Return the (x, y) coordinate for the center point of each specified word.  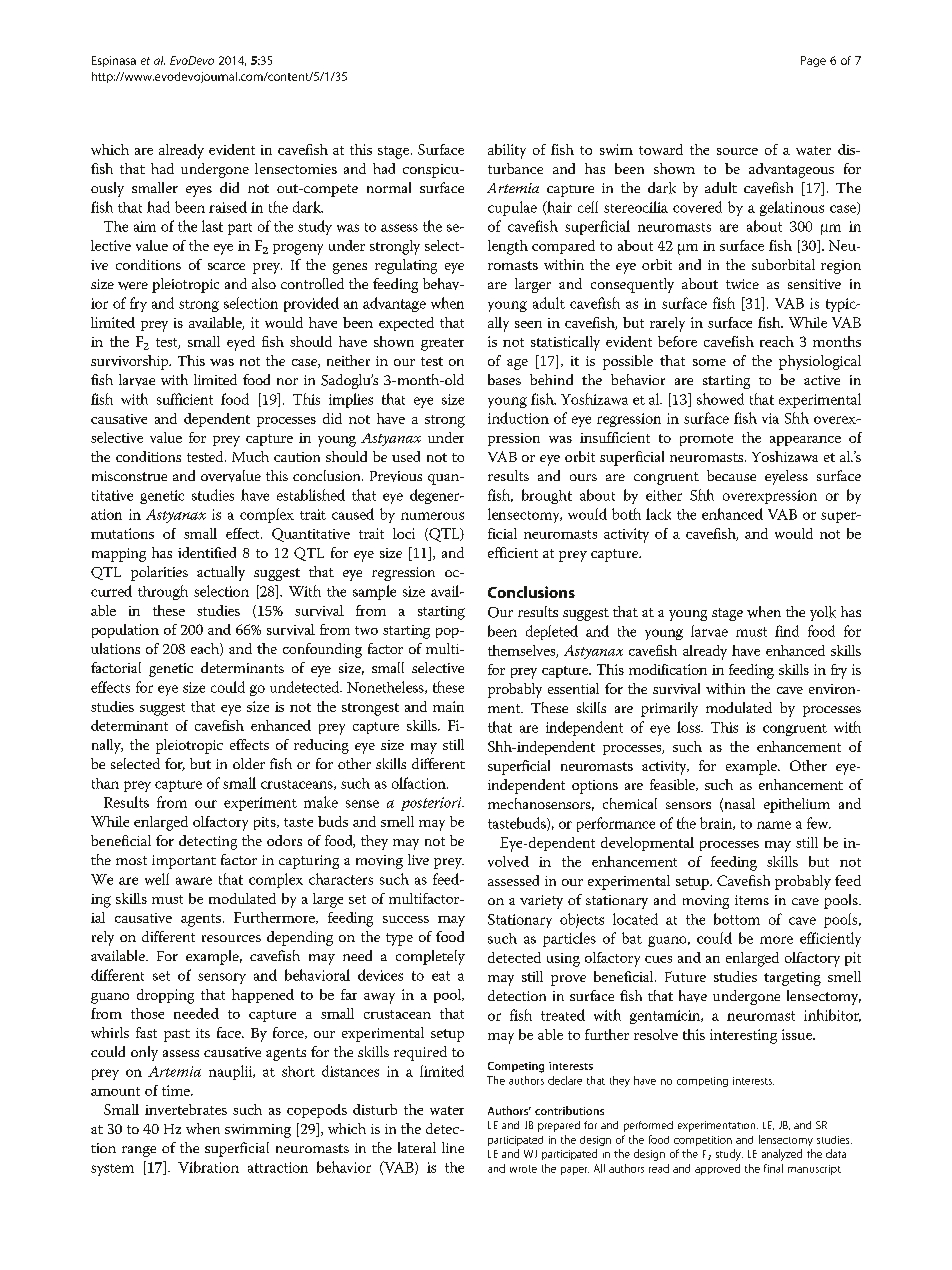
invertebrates (186, 1109)
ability (507, 151)
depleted (552, 632)
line (453, 1147)
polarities (159, 573)
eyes (199, 191)
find (787, 631)
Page (813, 61)
